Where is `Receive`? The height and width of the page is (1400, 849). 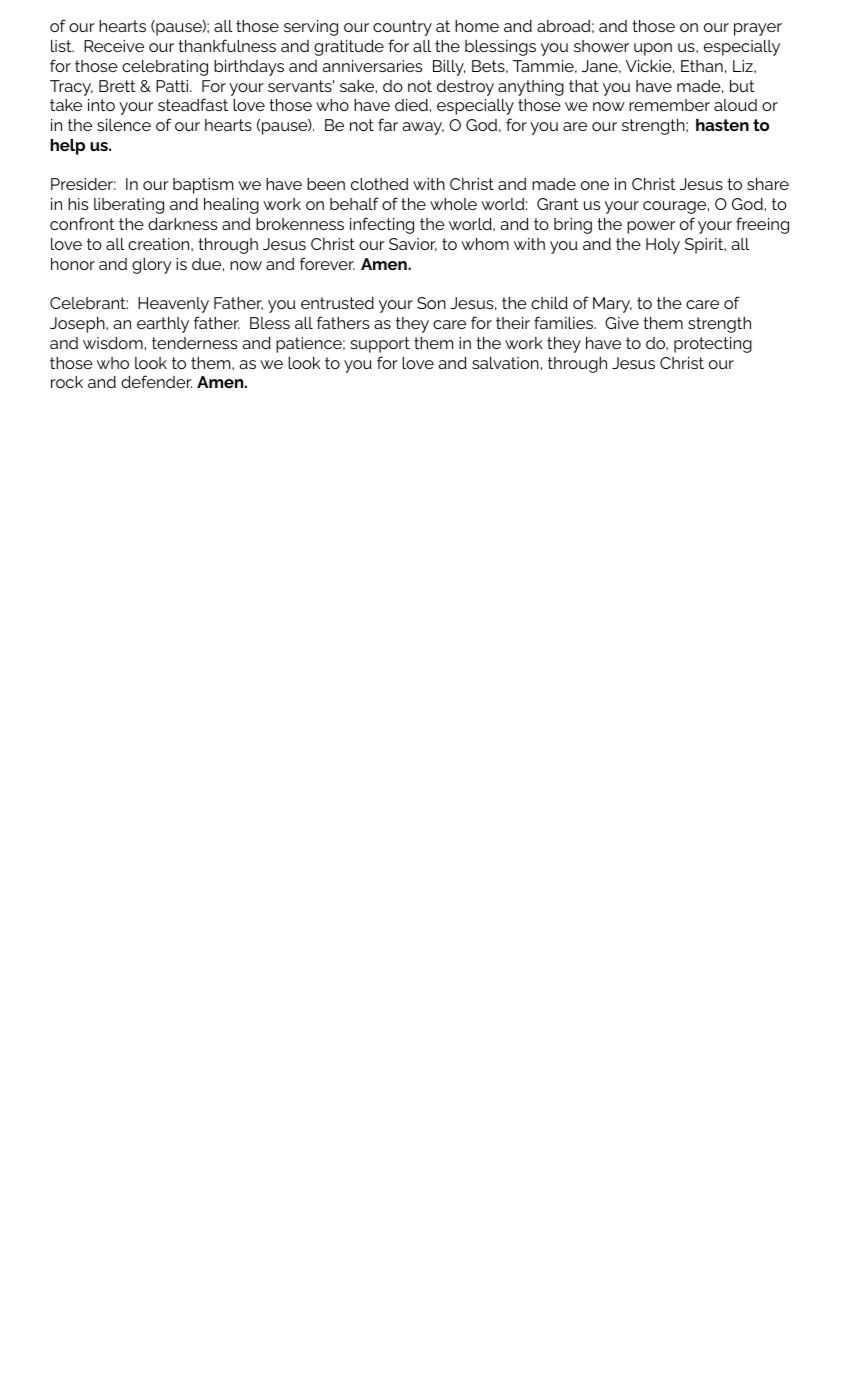
Receive is located at coordinates (114, 46).
